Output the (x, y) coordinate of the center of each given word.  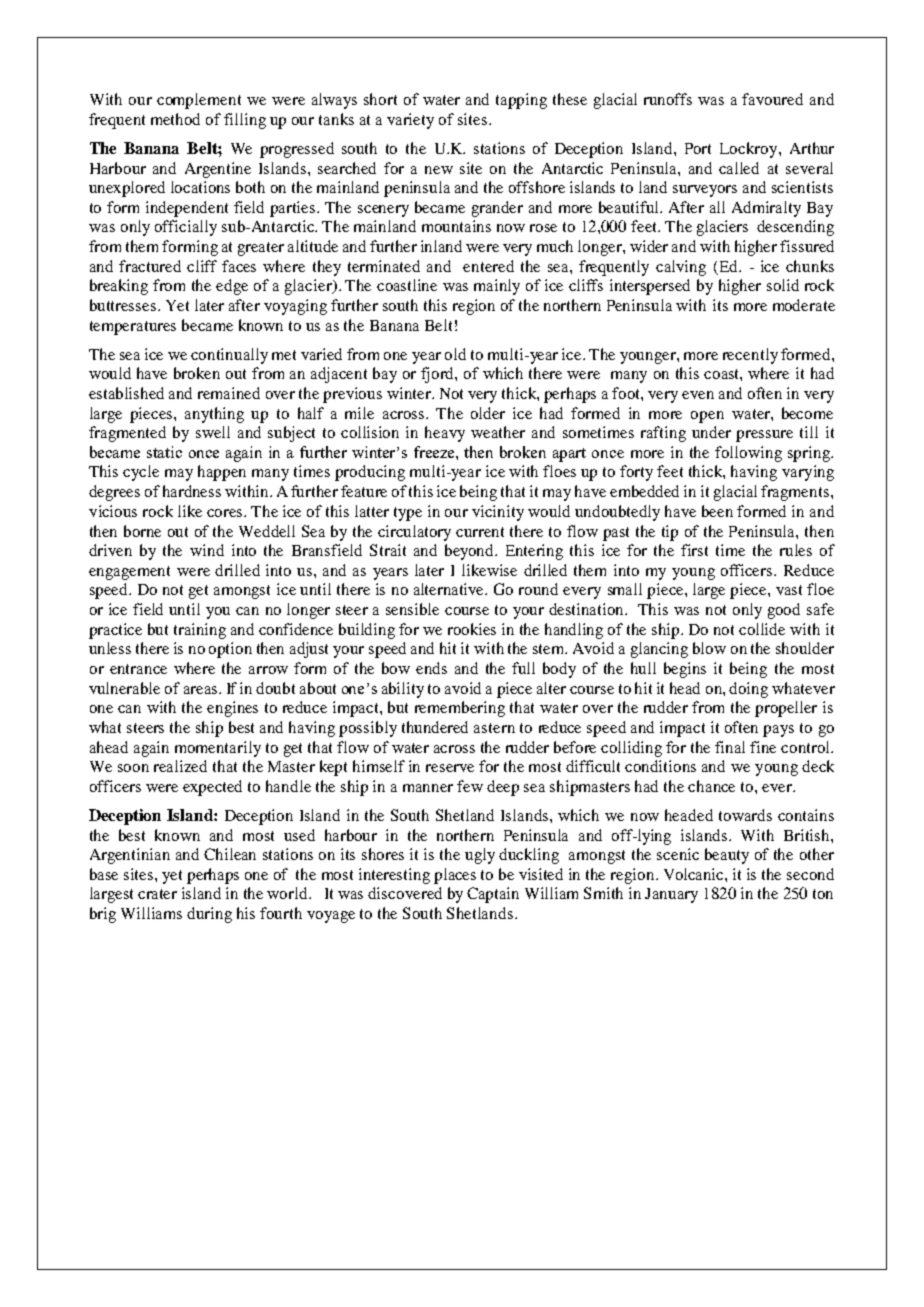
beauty (727, 856)
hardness (192, 491)
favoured (772, 99)
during (209, 915)
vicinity (498, 513)
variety (410, 121)
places (455, 876)
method (175, 119)
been (717, 511)
